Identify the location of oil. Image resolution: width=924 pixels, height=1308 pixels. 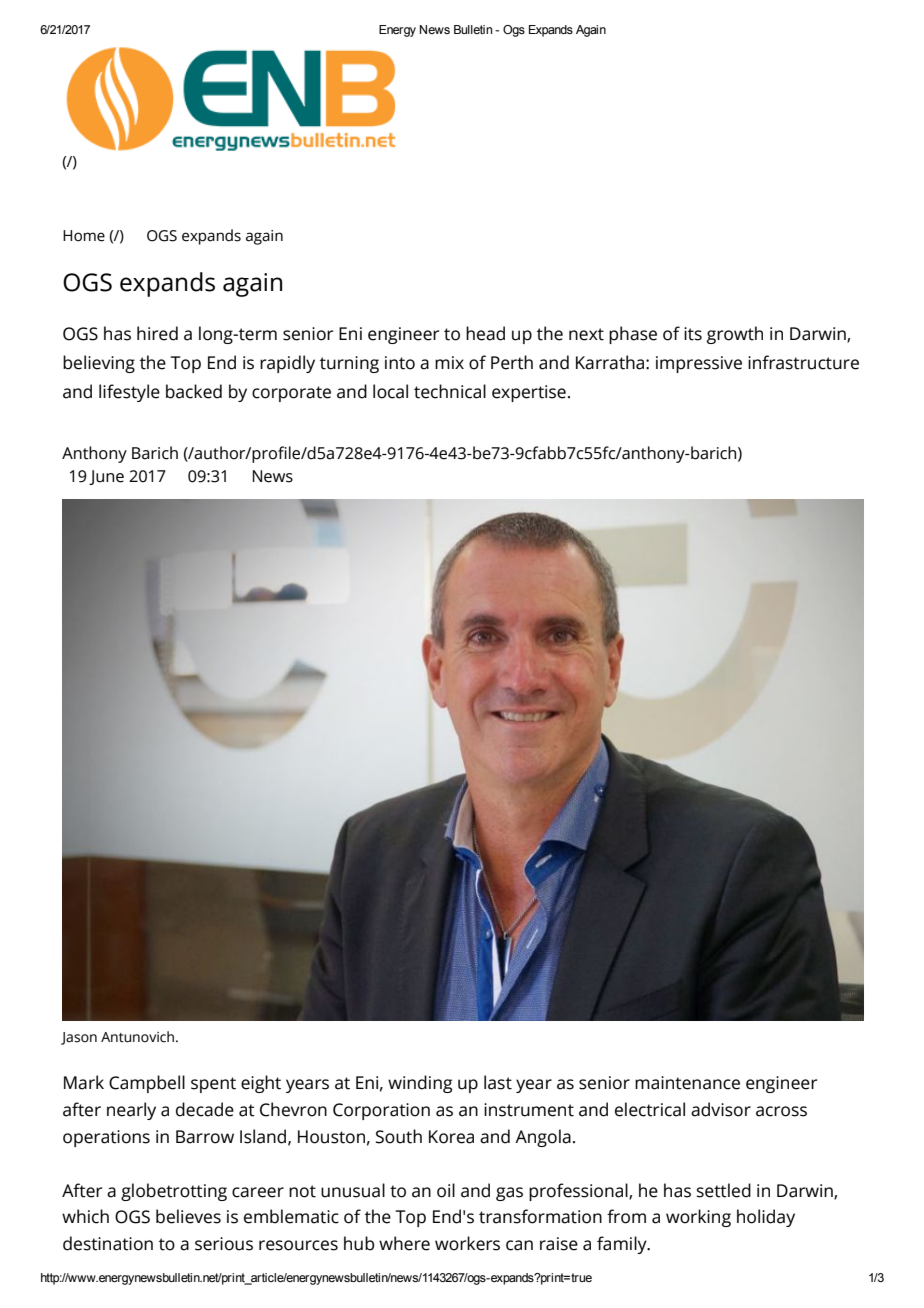
(446, 1190).
